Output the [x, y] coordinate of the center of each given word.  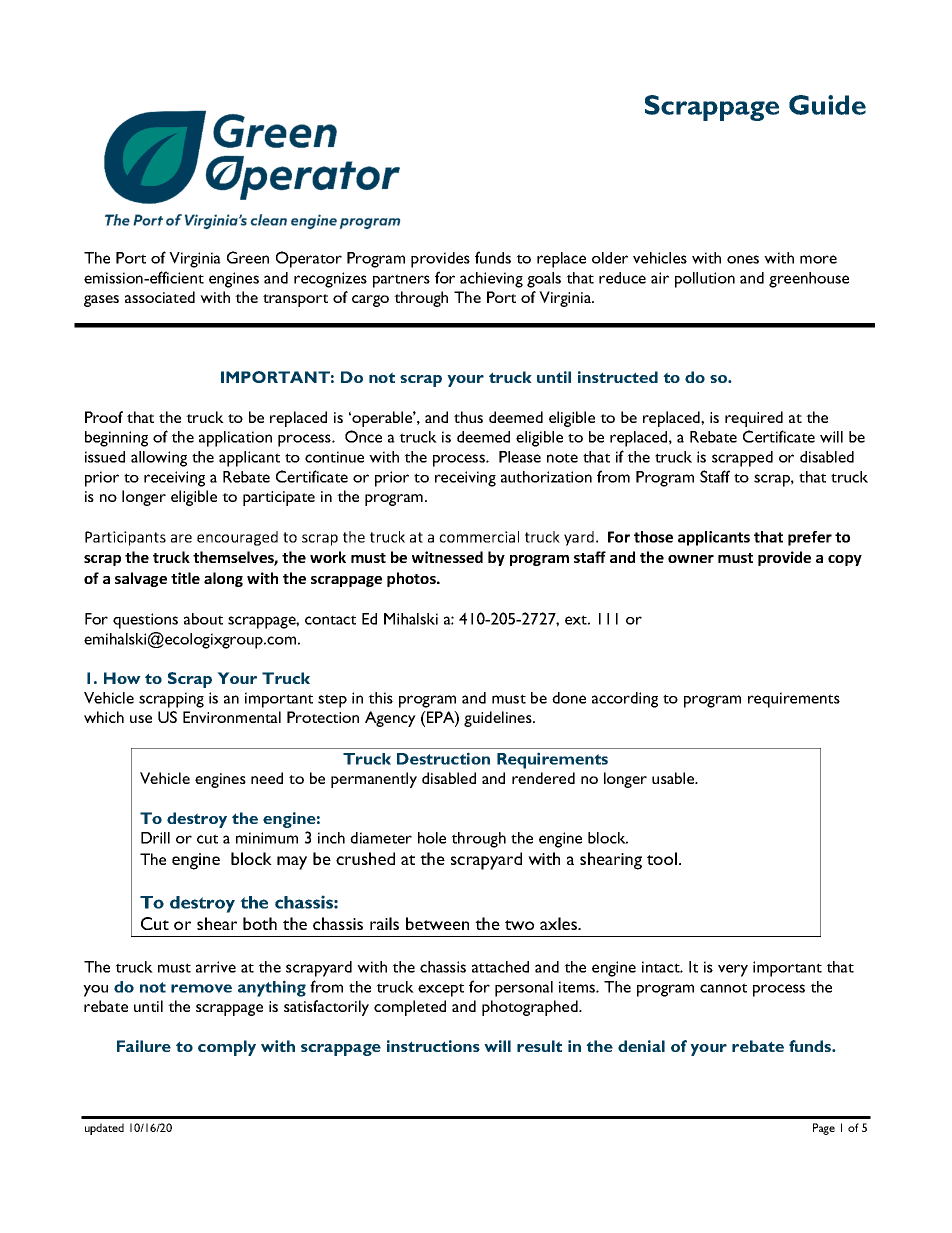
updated [104, 1129]
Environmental [232, 717]
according [625, 700]
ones [743, 259]
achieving [491, 280]
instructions [433, 1046]
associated [160, 297]
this [380, 698]
